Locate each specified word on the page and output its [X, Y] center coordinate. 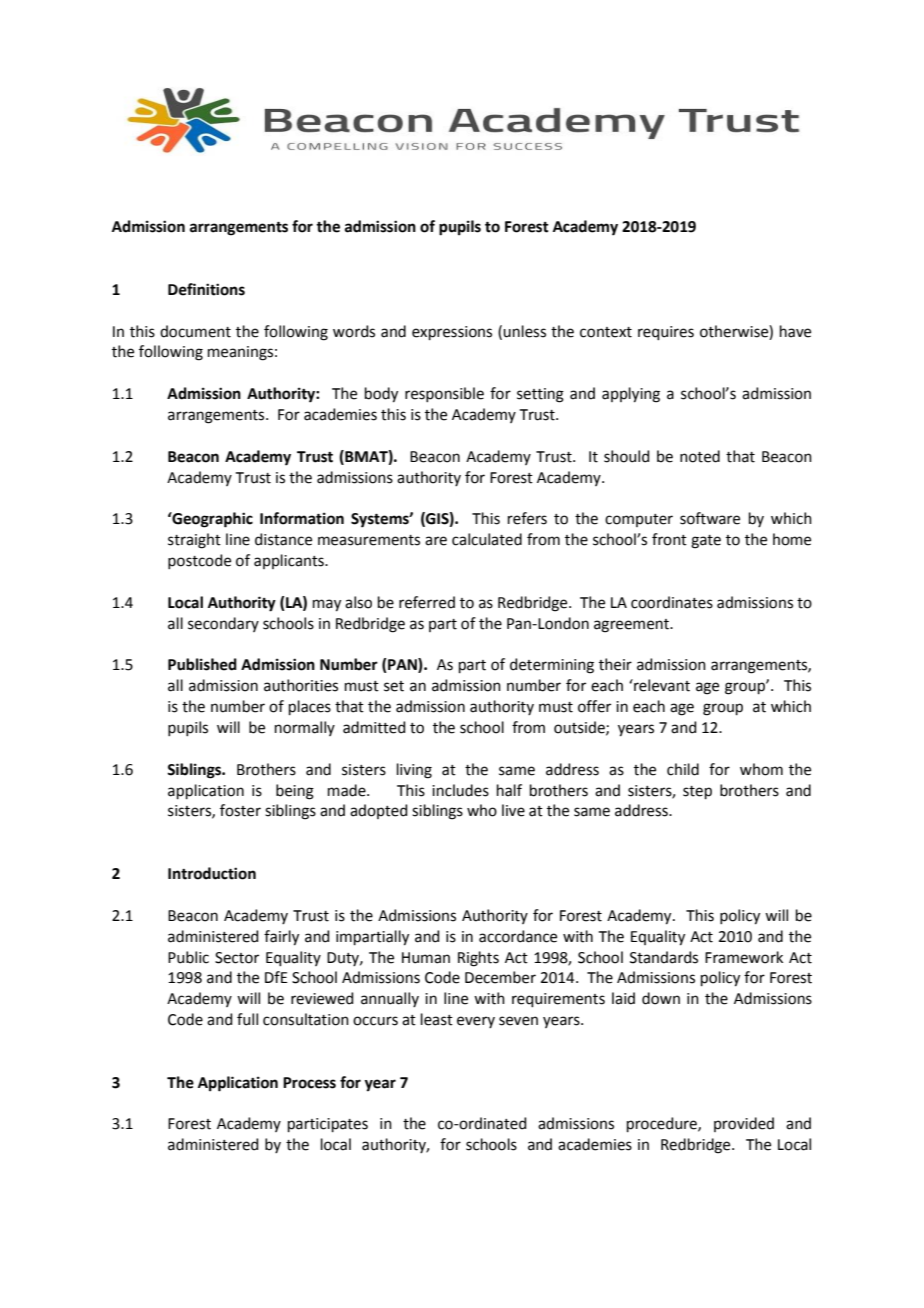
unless [524, 331]
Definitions [206, 289]
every [476, 1022]
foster [240, 810]
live [513, 810]
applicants [290, 561]
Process [309, 1083]
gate [706, 542]
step [697, 792]
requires [666, 333]
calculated [487, 539]
